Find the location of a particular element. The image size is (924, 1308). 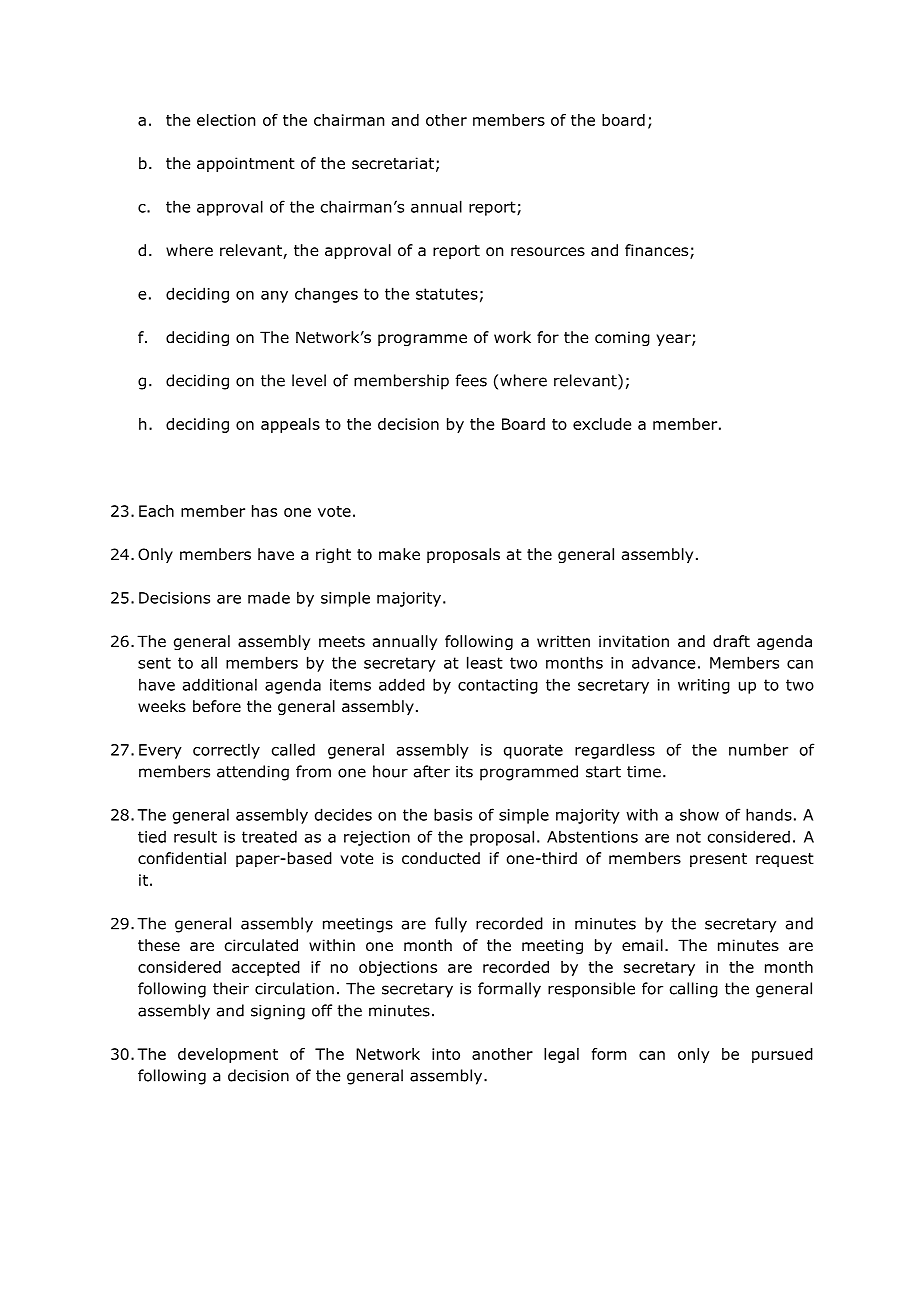

number is located at coordinates (758, 749).
